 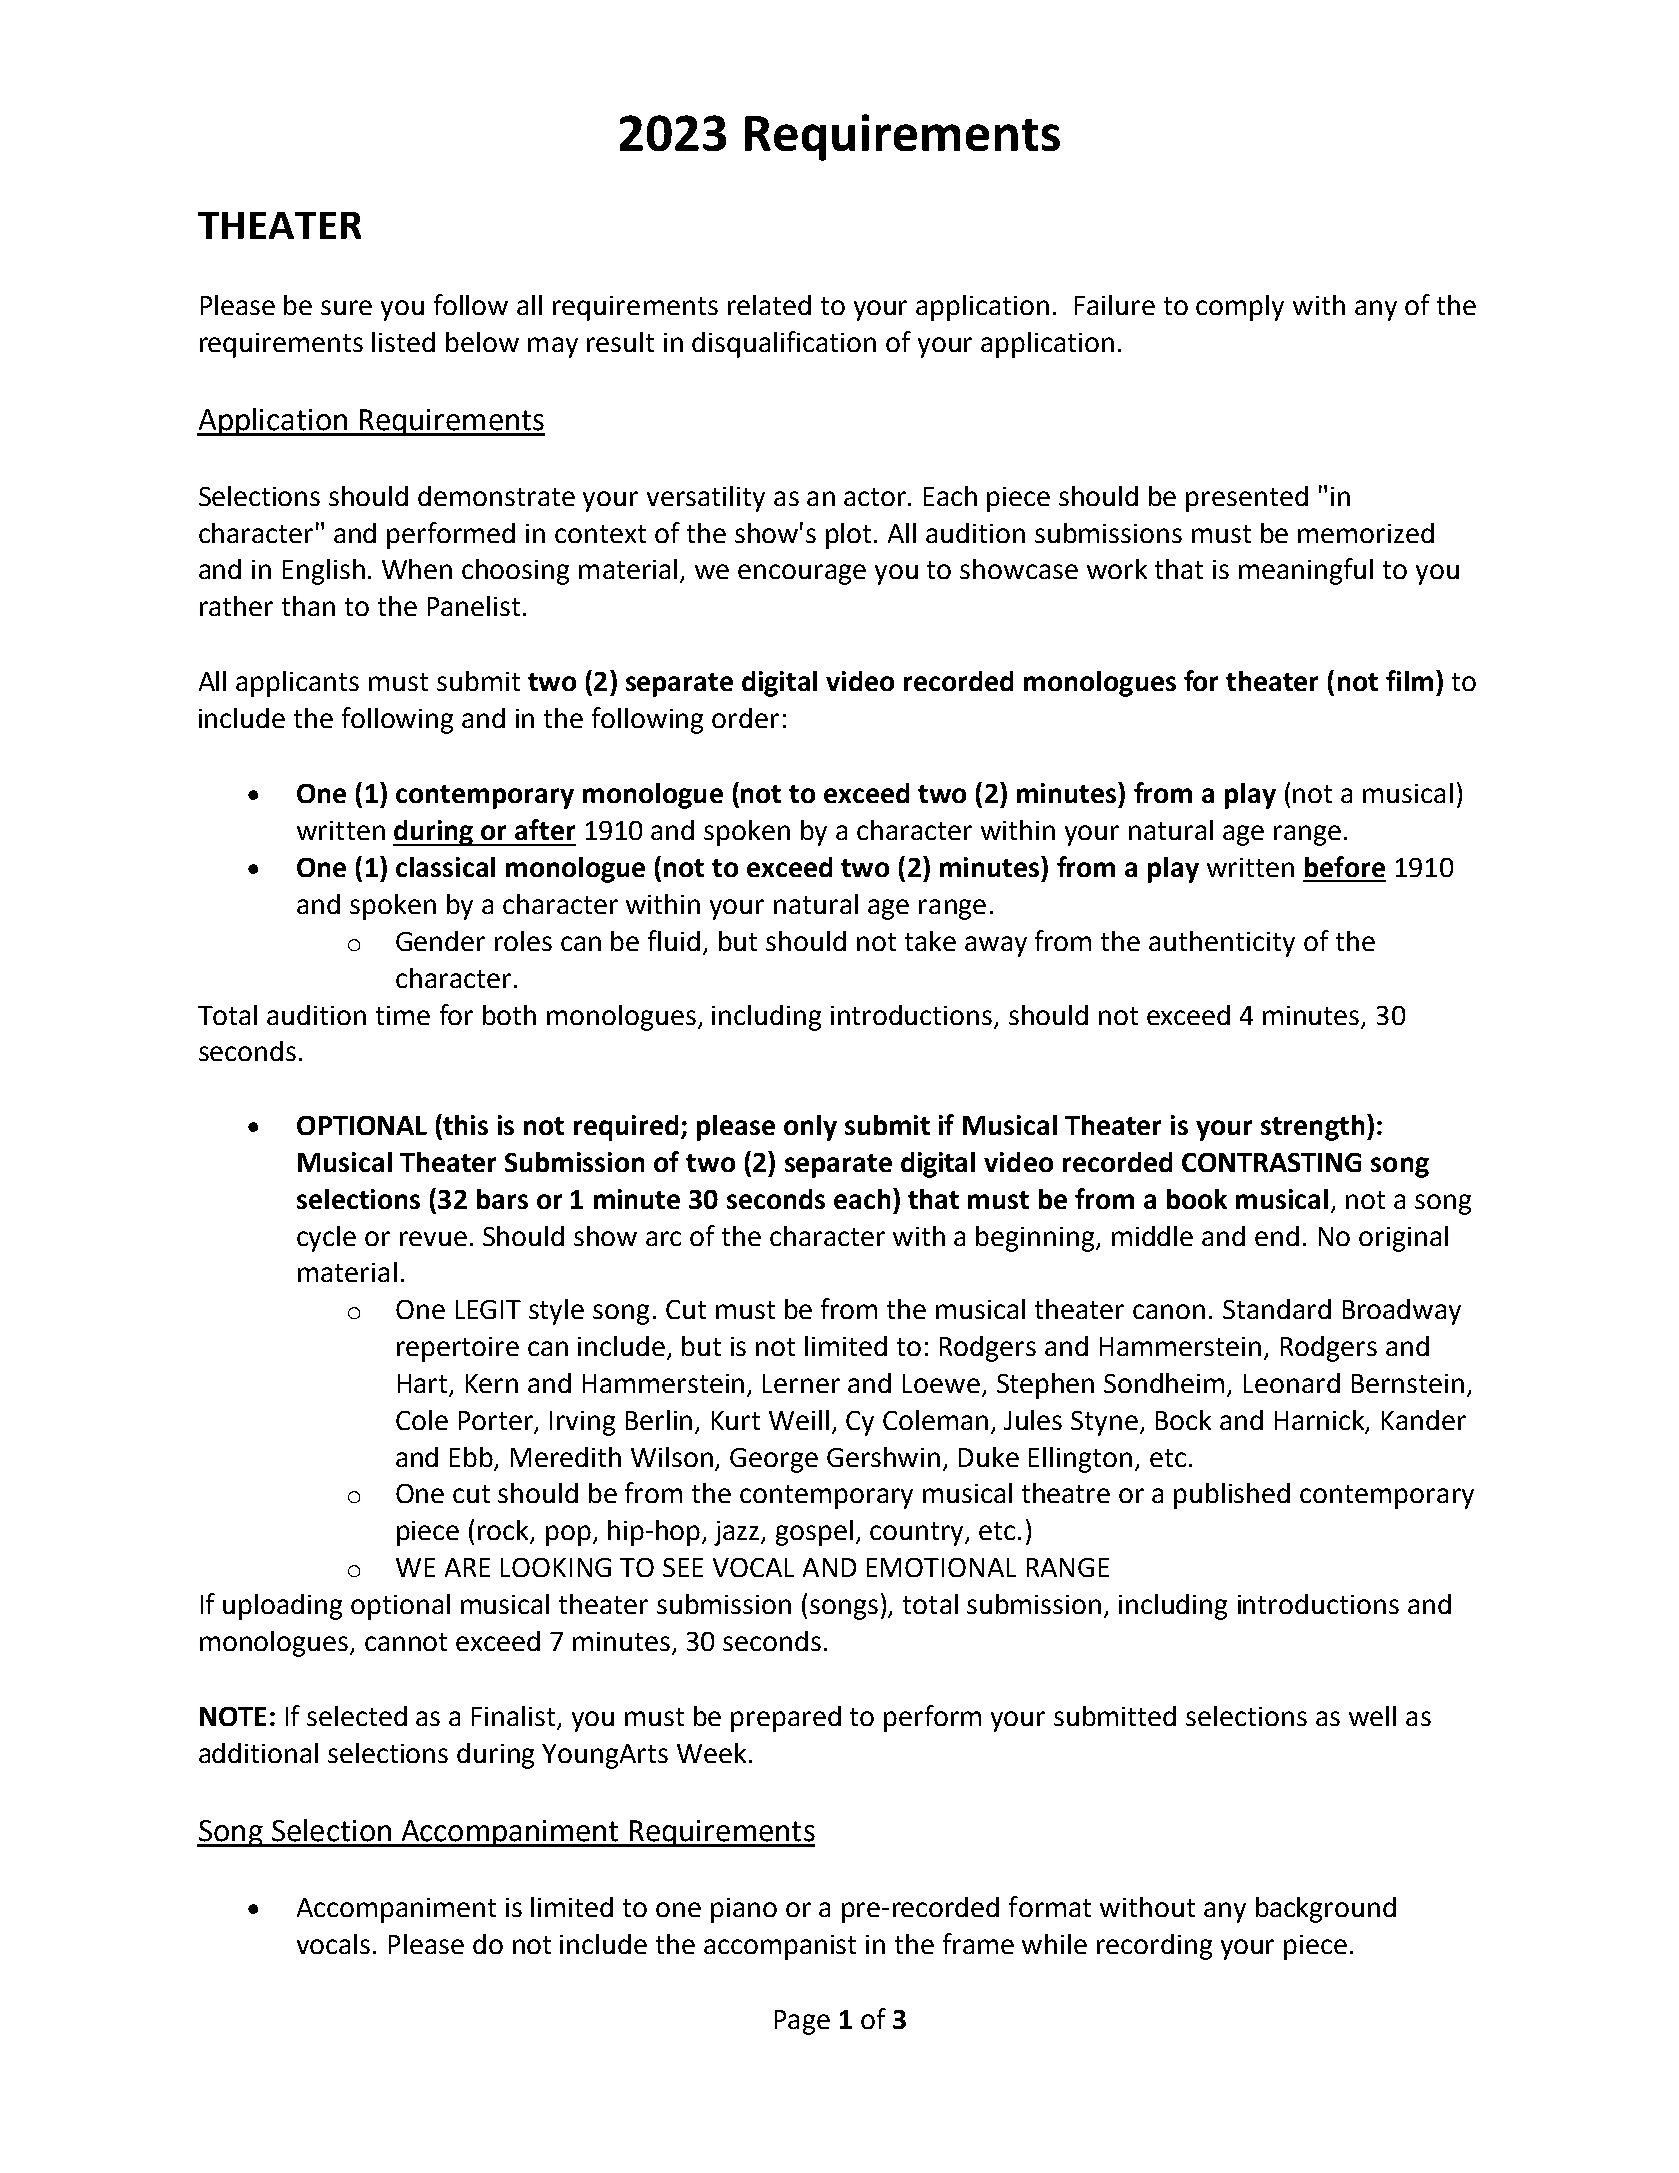 I want to click on listed, so click(x=403, y=342).
